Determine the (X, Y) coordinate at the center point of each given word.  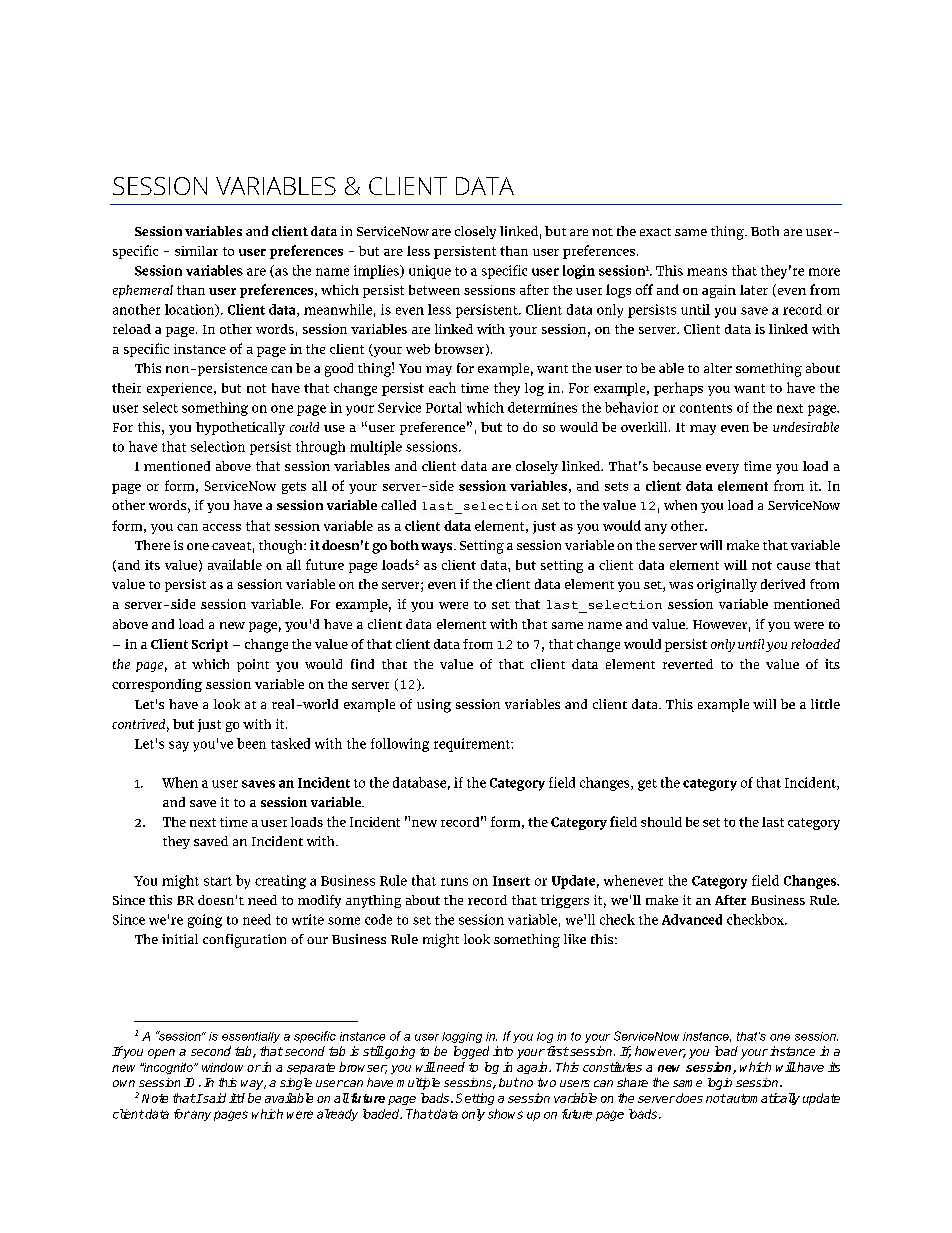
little (825, 704)
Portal (444, 407)
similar (196, 251)
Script (210, 645)
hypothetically (240, 428)
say (179, 746)
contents (706, 408)
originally (727, 586)
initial (180, 939)
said (213, 1098)
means (707, 272)
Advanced (692, 919)
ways (438, 548)
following (400, 745)
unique (430, 272)
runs (454, 882)
